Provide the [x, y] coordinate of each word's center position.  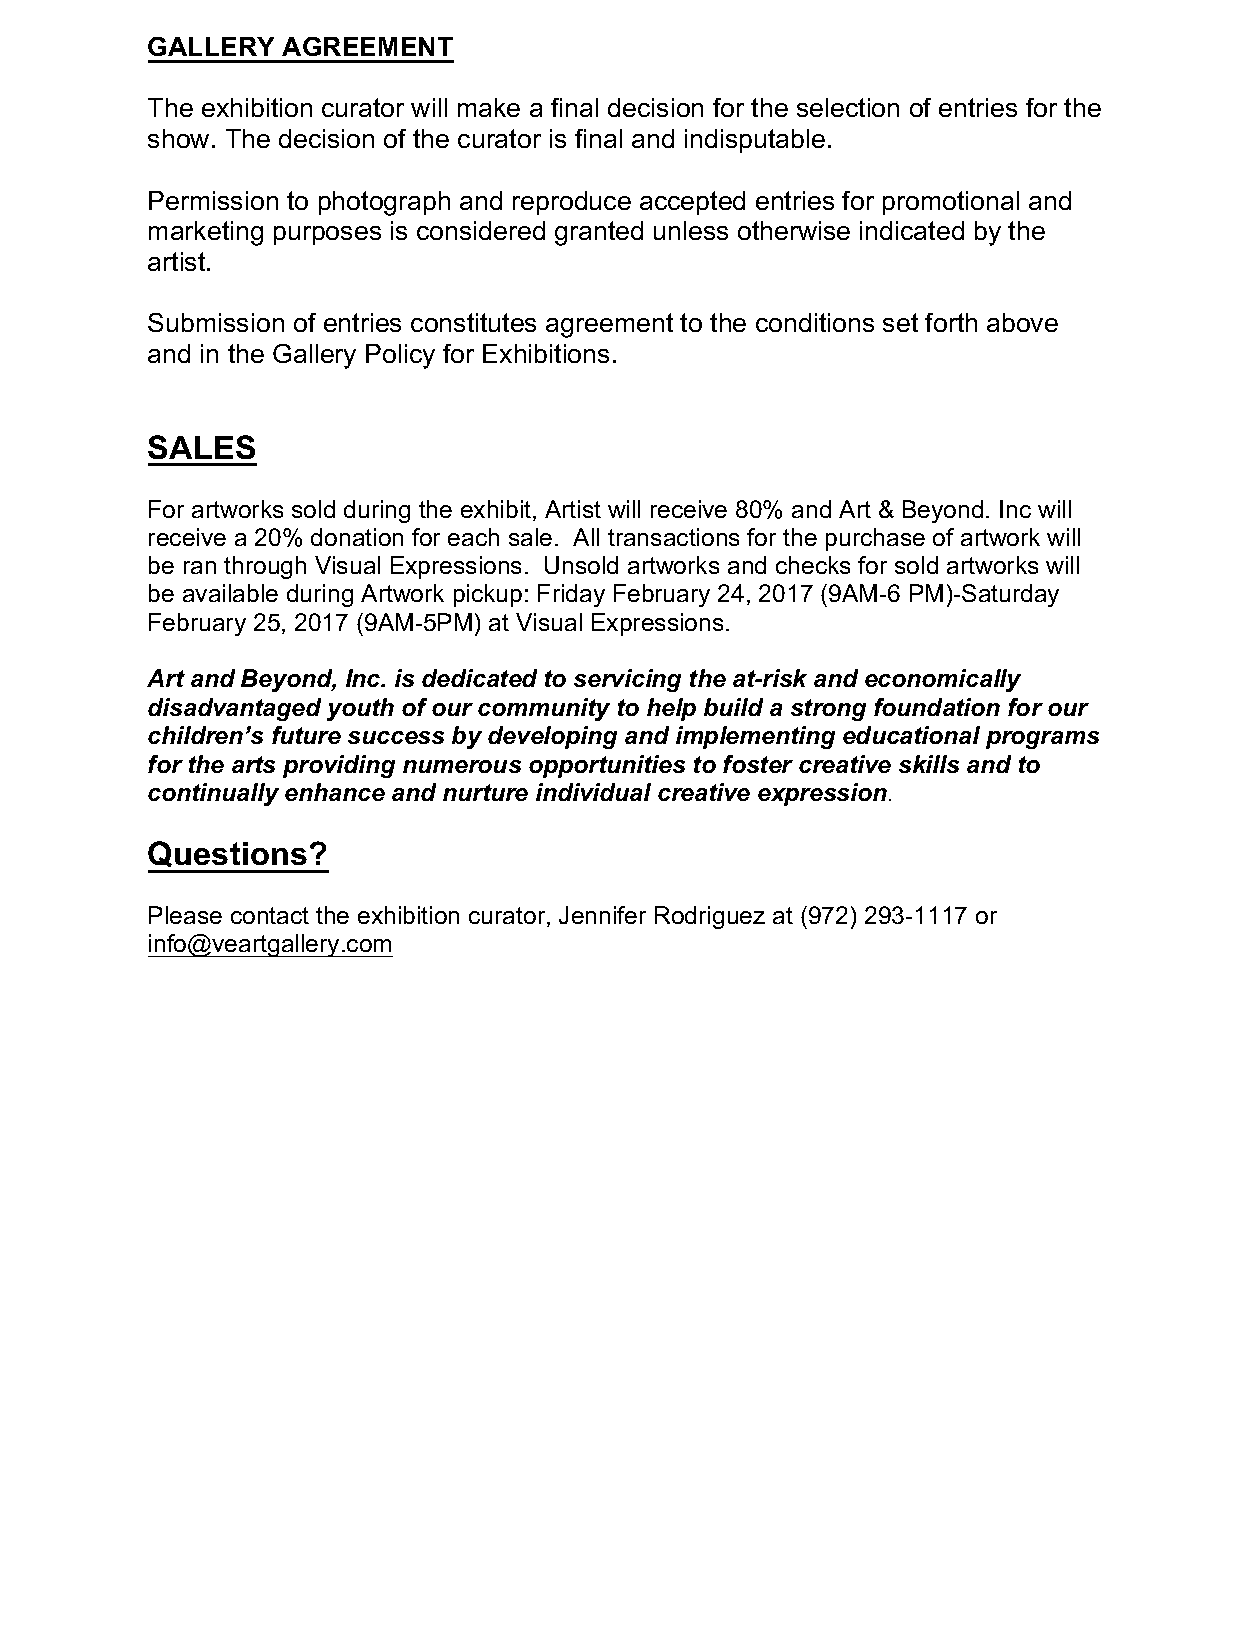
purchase [875, 539]
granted [599, 233]
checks [813, 565]
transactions [673, 537]
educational [911, 735]
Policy [400, 356]
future [306, 735]
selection [848, 107]
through [265, 567]
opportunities [607, 766]
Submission [216, 322]
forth [951, 322]
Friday [571, 595]
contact [270, 915]
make [489, 107]
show [178, 138]
